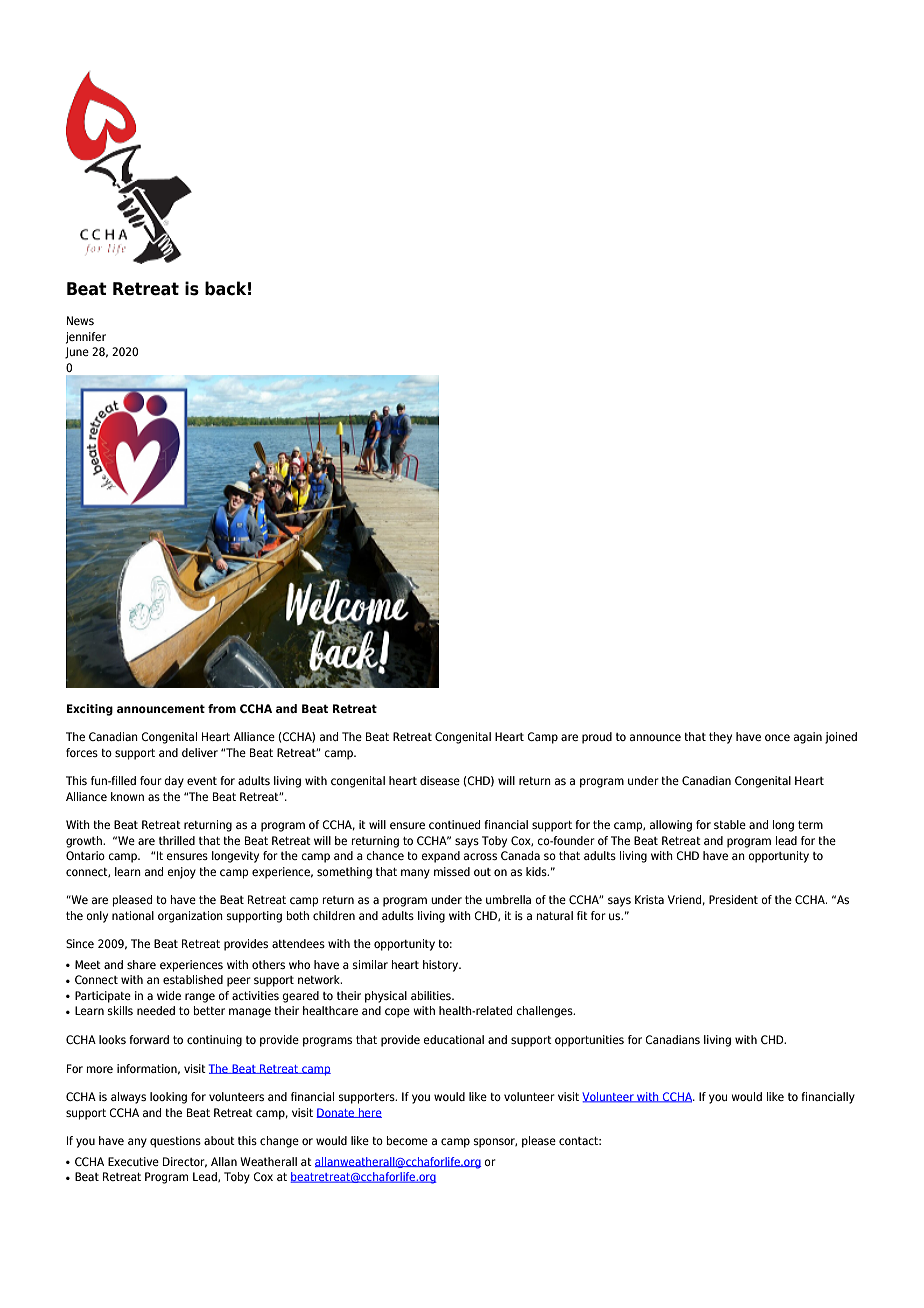 The height and width of the screenshot is (1308, 924). What do you see at coordinates (190, 917) in the screenshot?
I see `organization` at bounding box center [190, 917].
